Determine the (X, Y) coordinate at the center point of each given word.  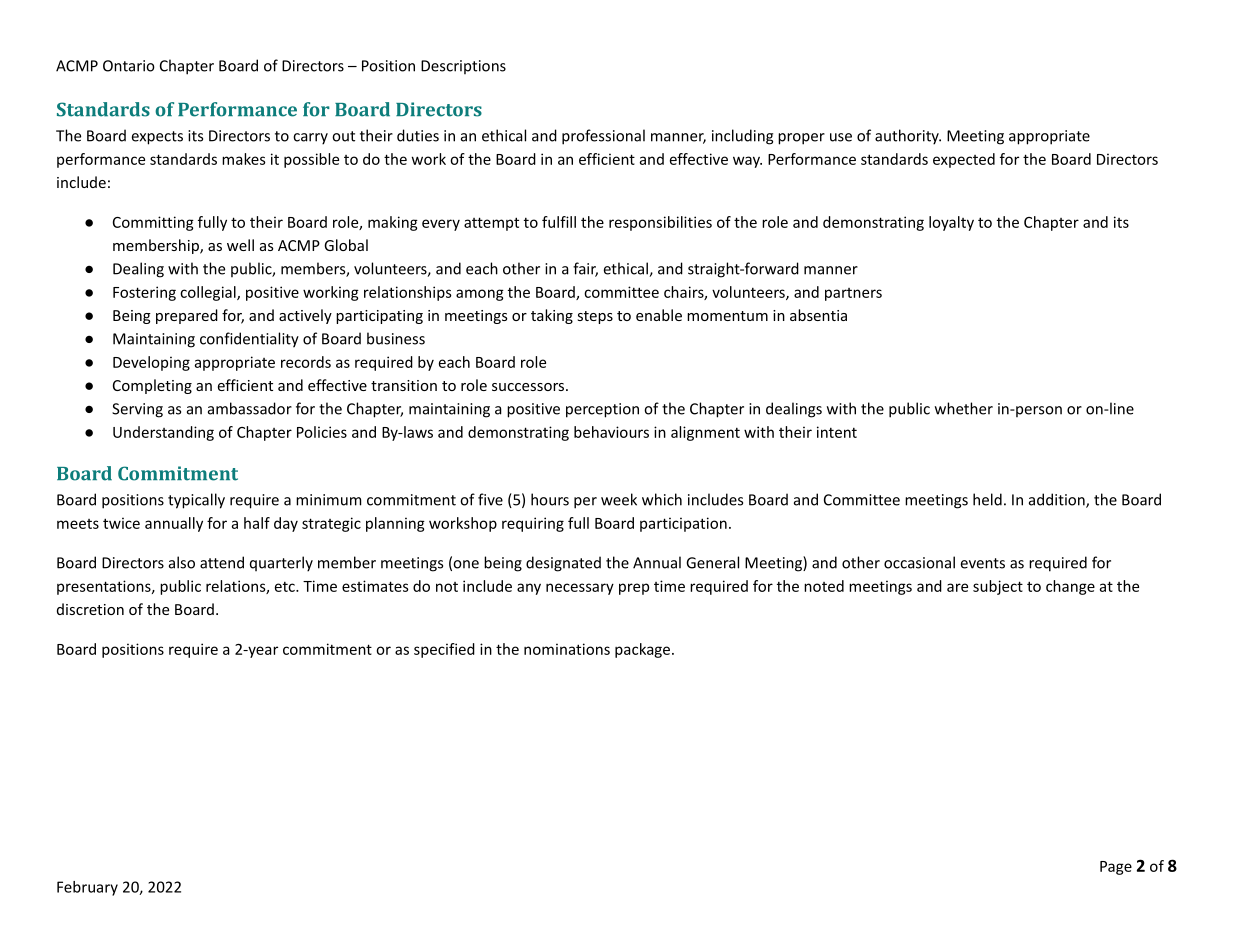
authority (908, 137)
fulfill (559, 222)
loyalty (951, 223)
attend (222, 562)
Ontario (129, 66)
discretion (90, 609)
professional (603, 137)
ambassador (250, 408)
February (87, 888)
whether (964, 408)
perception (602, 410)
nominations (567, 649)
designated (563, 564)
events (983, 563)
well (240, 245)
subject (998, 587)
